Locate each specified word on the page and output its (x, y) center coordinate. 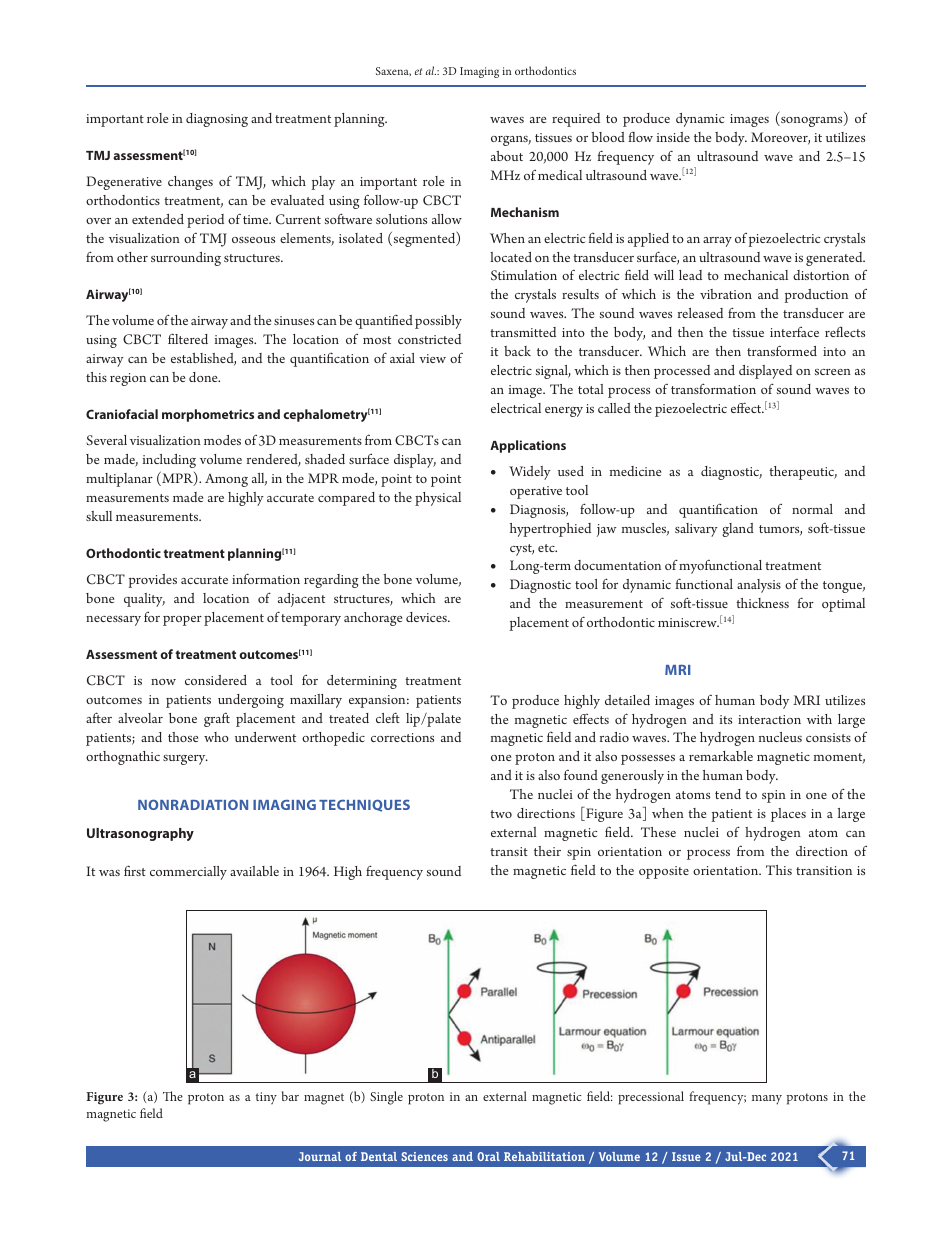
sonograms (812, 122)
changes (190, 183)
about (507, 156)
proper (182, 621)
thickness (762, 603)
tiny (266, 1098)
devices (427, 617)
